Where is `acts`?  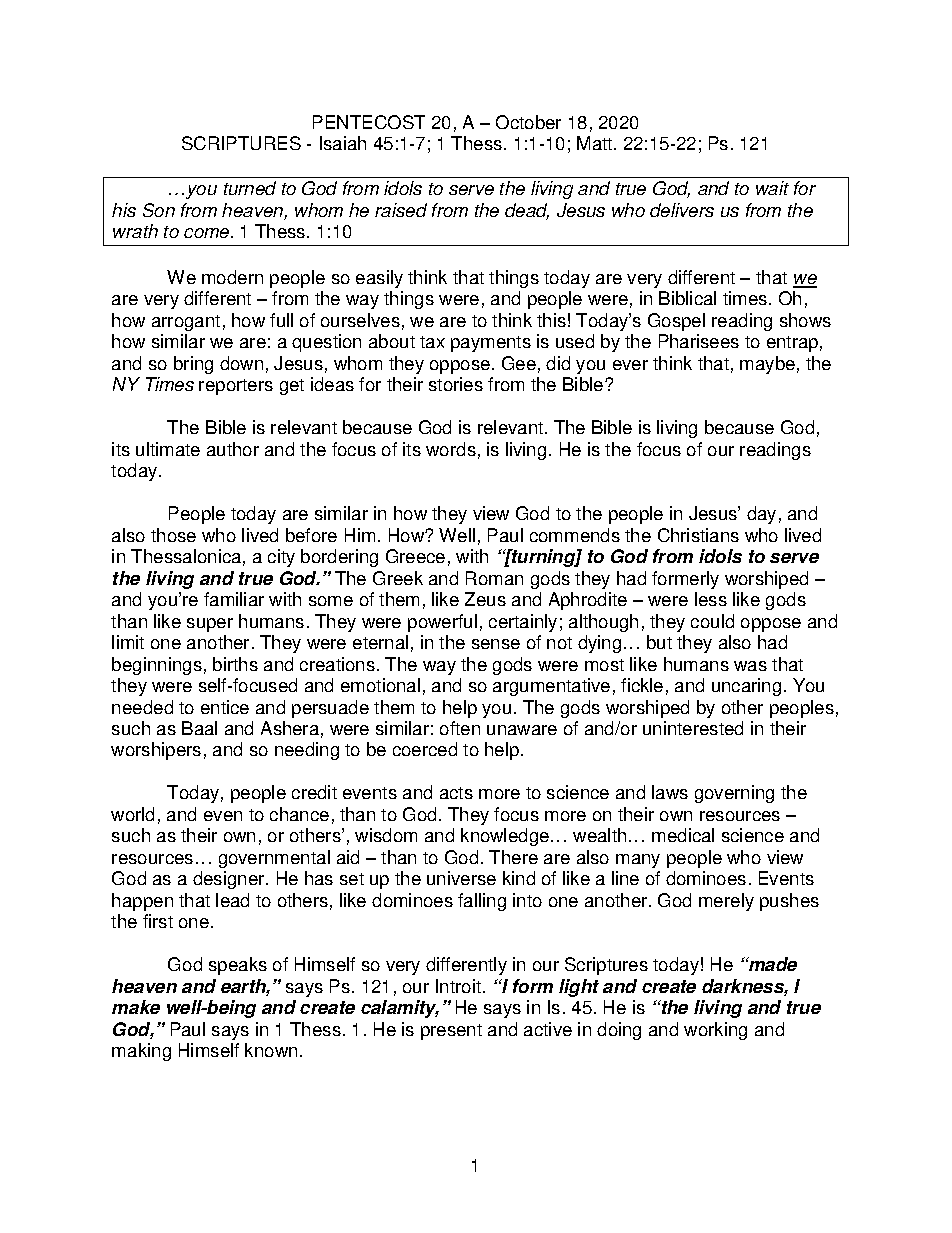
acts is located at coordinates (456, 793).
